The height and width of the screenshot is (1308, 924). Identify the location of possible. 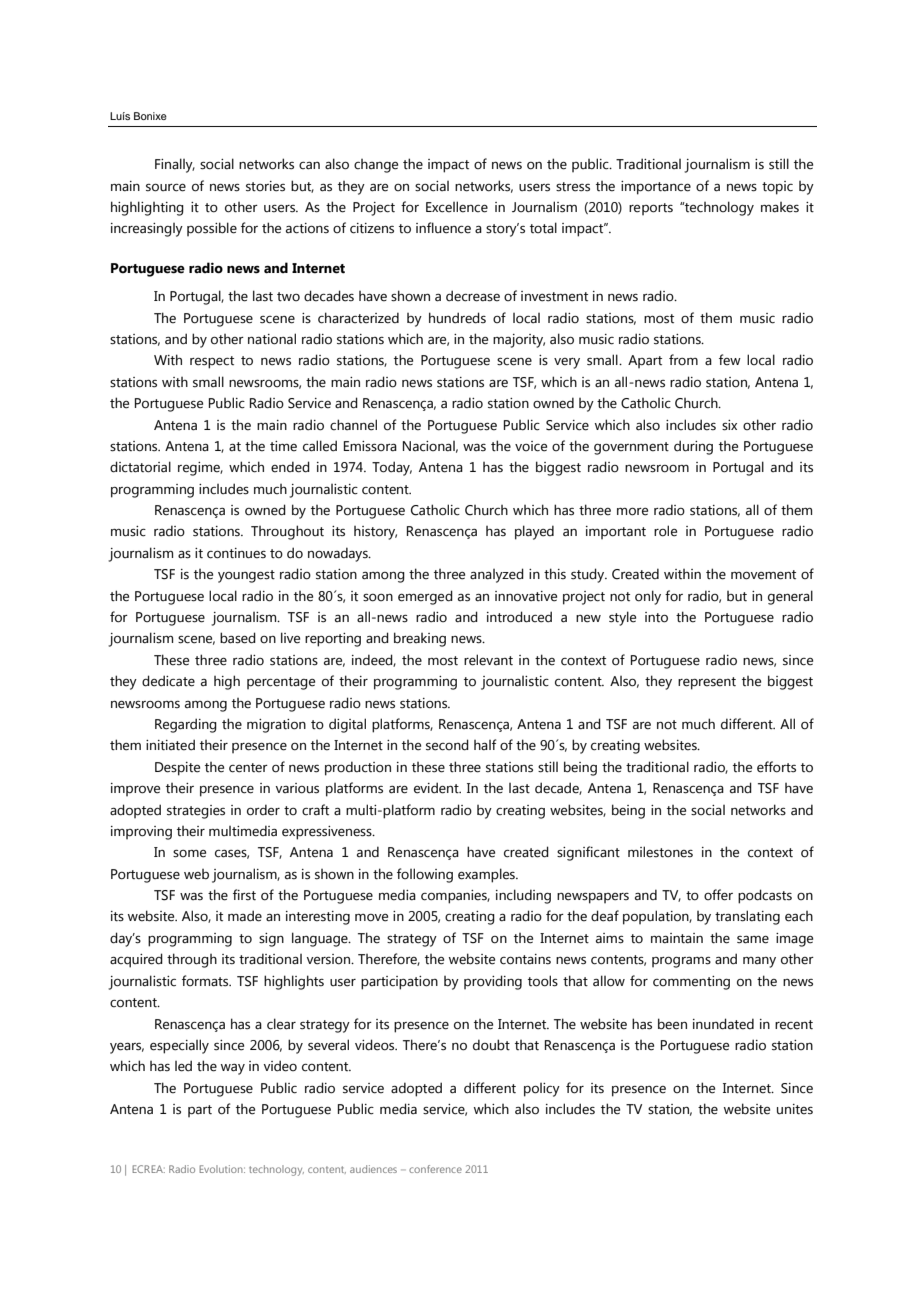
(212, 229).
